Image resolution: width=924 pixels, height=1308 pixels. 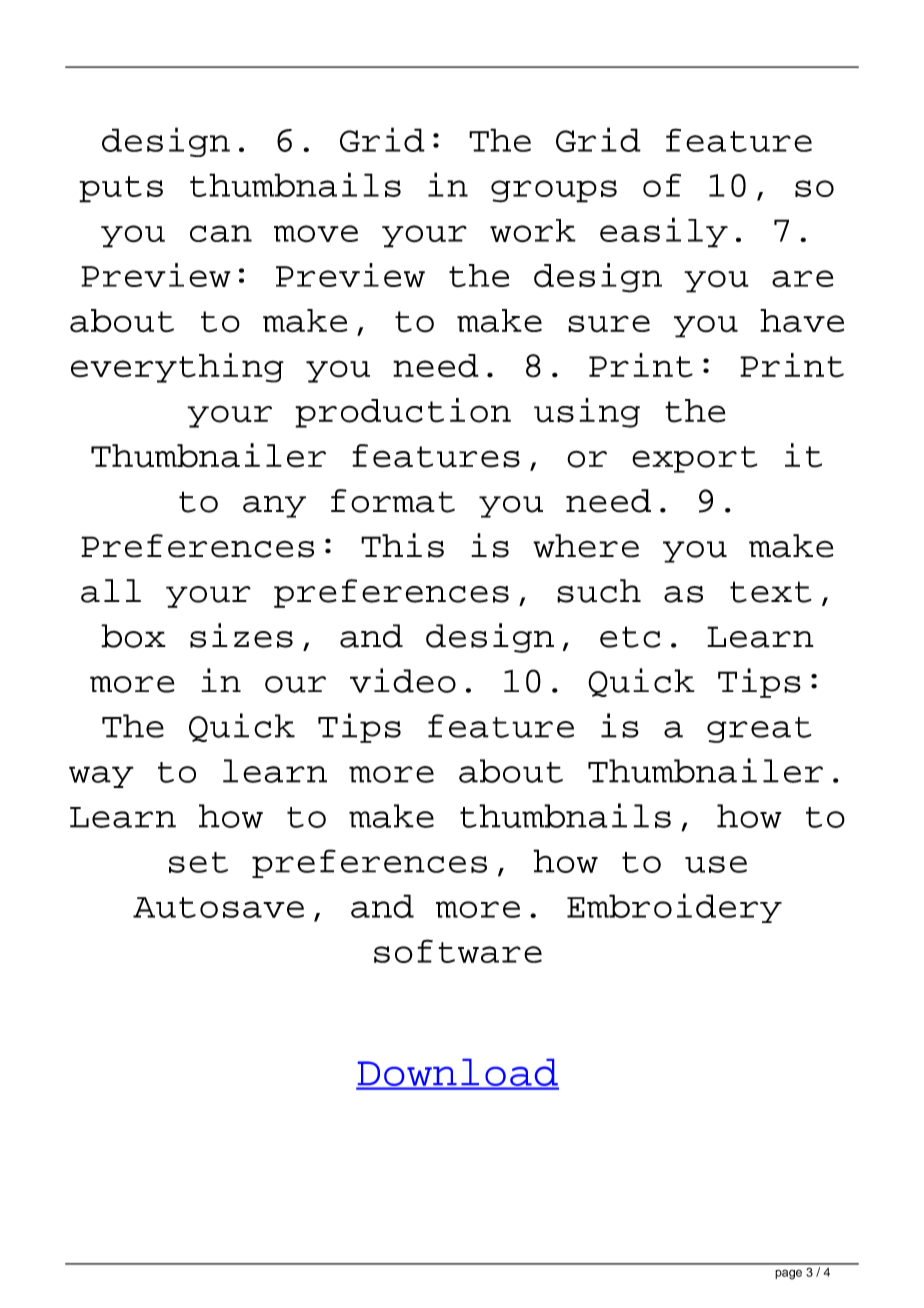 I want to click on easily, so click(x=664, y=232).
